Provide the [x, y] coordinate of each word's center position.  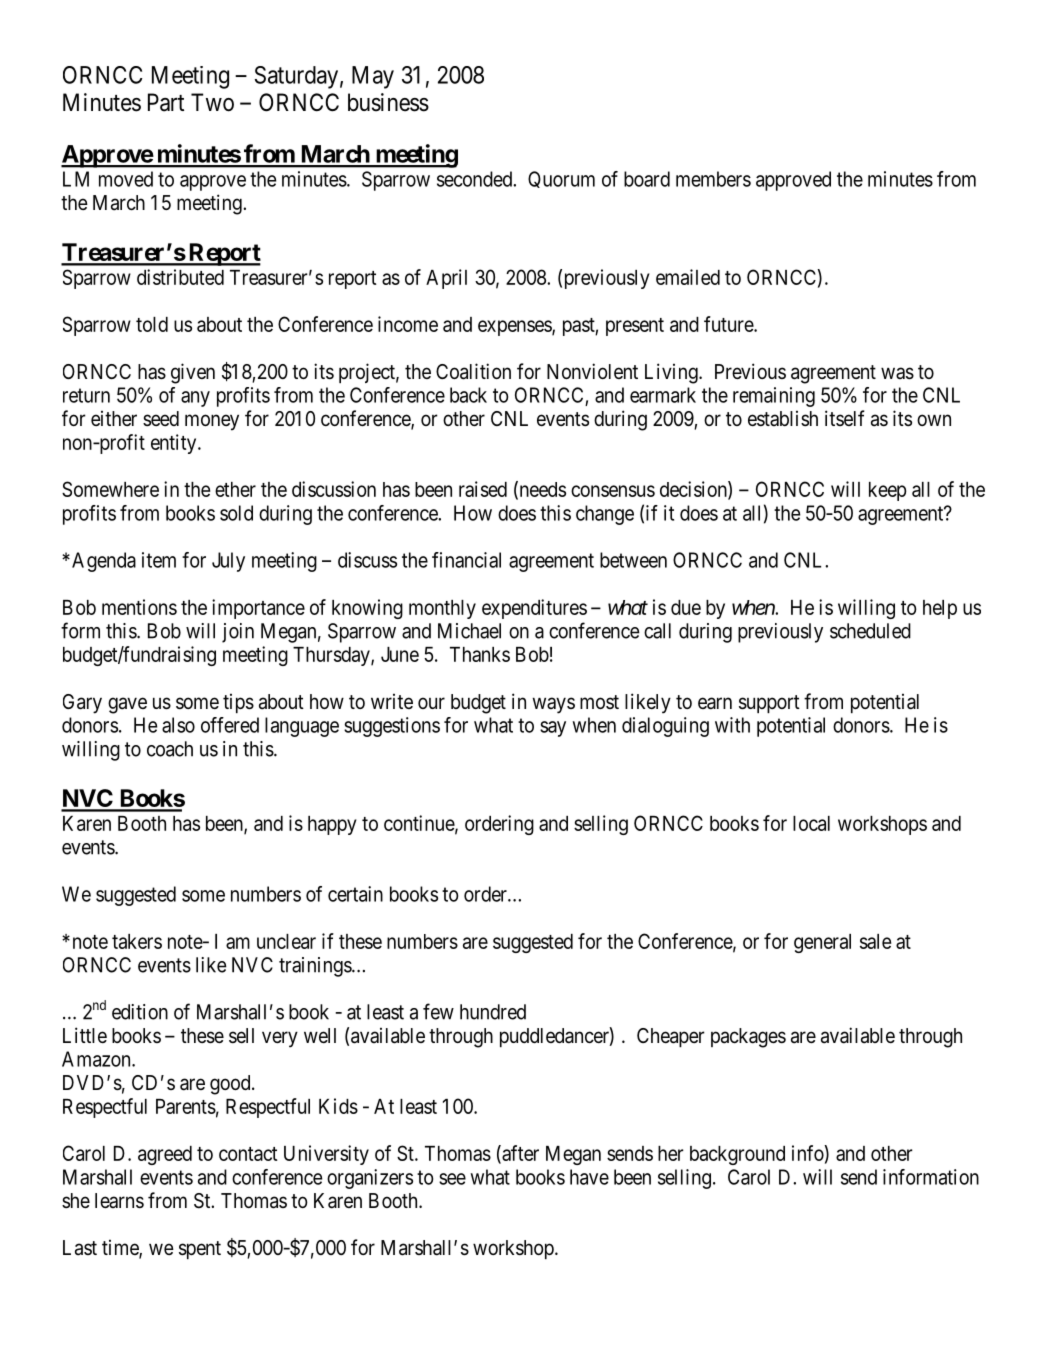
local [811, 823]
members [713, 179]
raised [483, 489]
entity [175, 444]
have [589, 1177]
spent [200, 1250]
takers [137, 941]
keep [887, 491]
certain [355, 894]
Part [166, 102]
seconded [475, 179]
